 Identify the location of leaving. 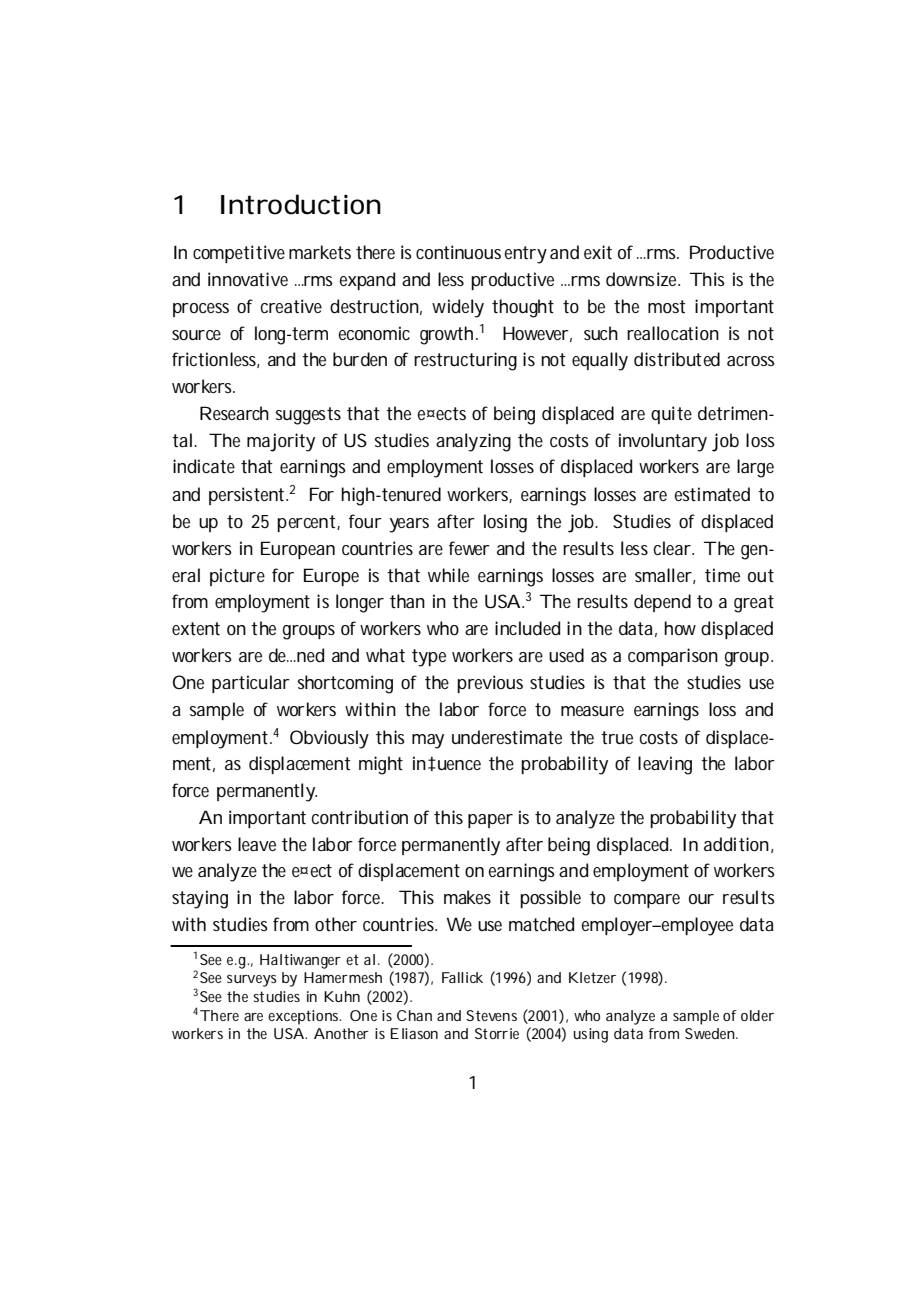
(665, 765).
